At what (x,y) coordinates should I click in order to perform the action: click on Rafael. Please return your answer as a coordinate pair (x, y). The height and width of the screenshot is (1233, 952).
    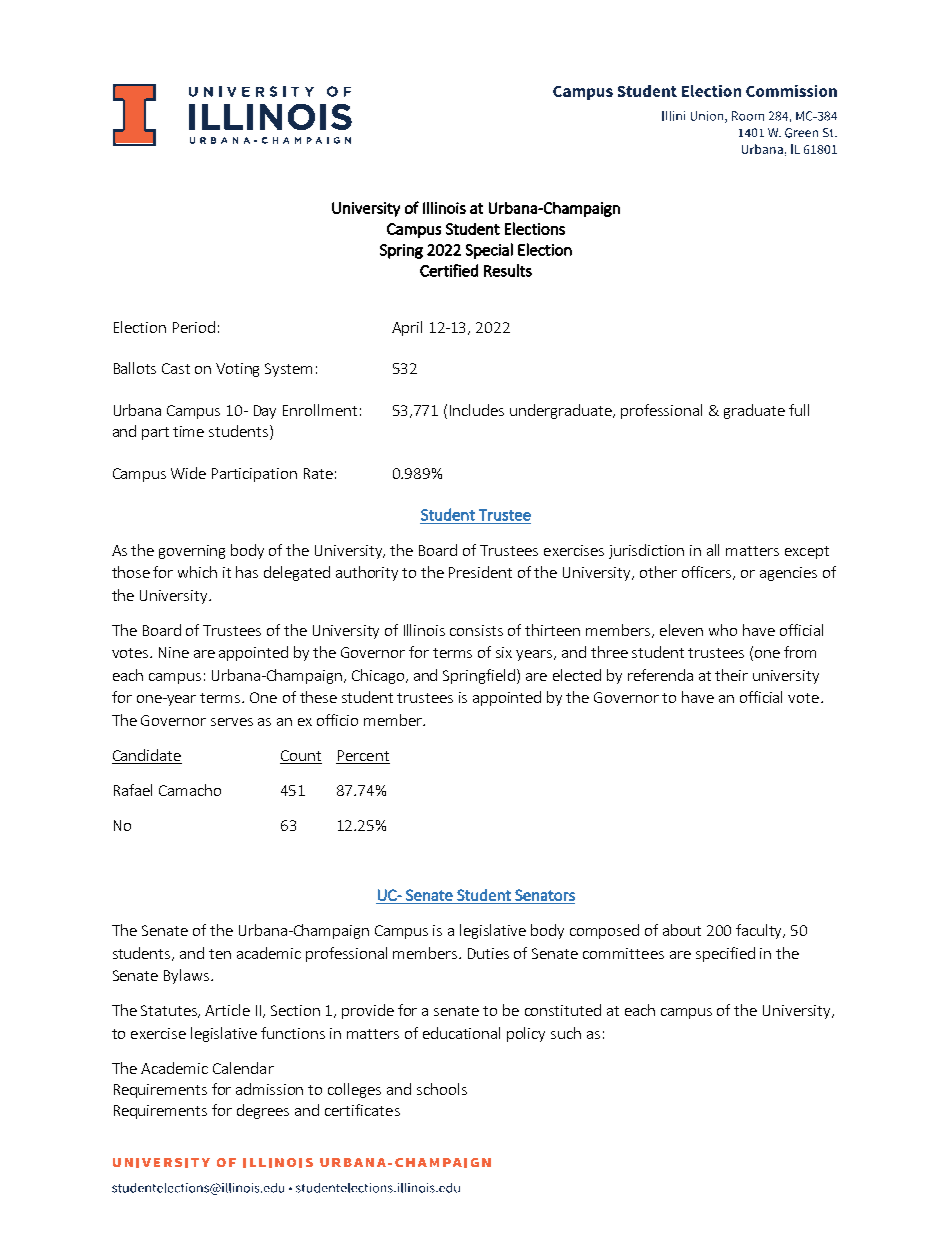
    Looking at the image, I should click on (133, 790).
